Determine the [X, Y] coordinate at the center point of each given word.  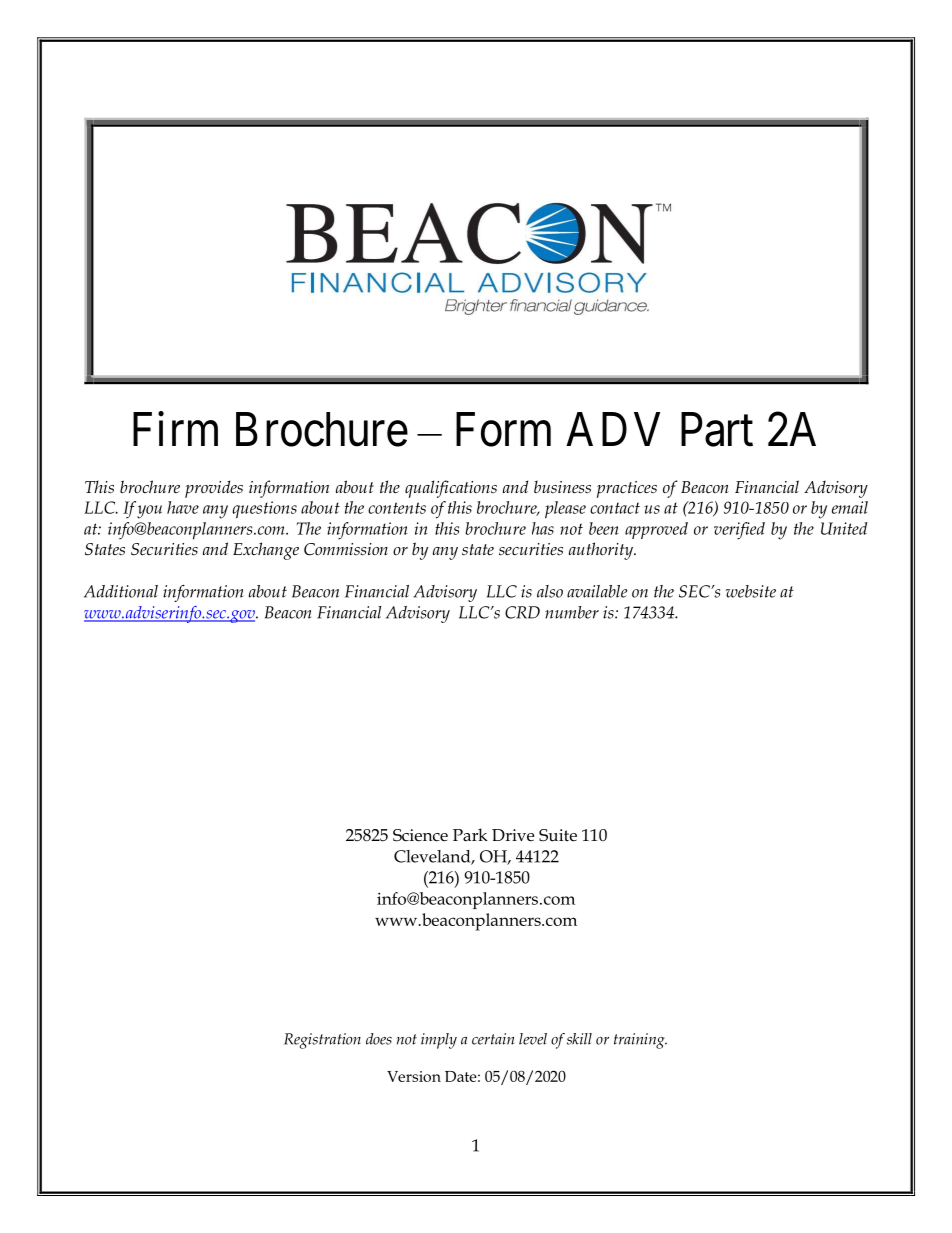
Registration [322, 1041]
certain [493, 1039]
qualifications [451, 489]
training [640, 1041]
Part [717, 430]
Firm [175, 429]
